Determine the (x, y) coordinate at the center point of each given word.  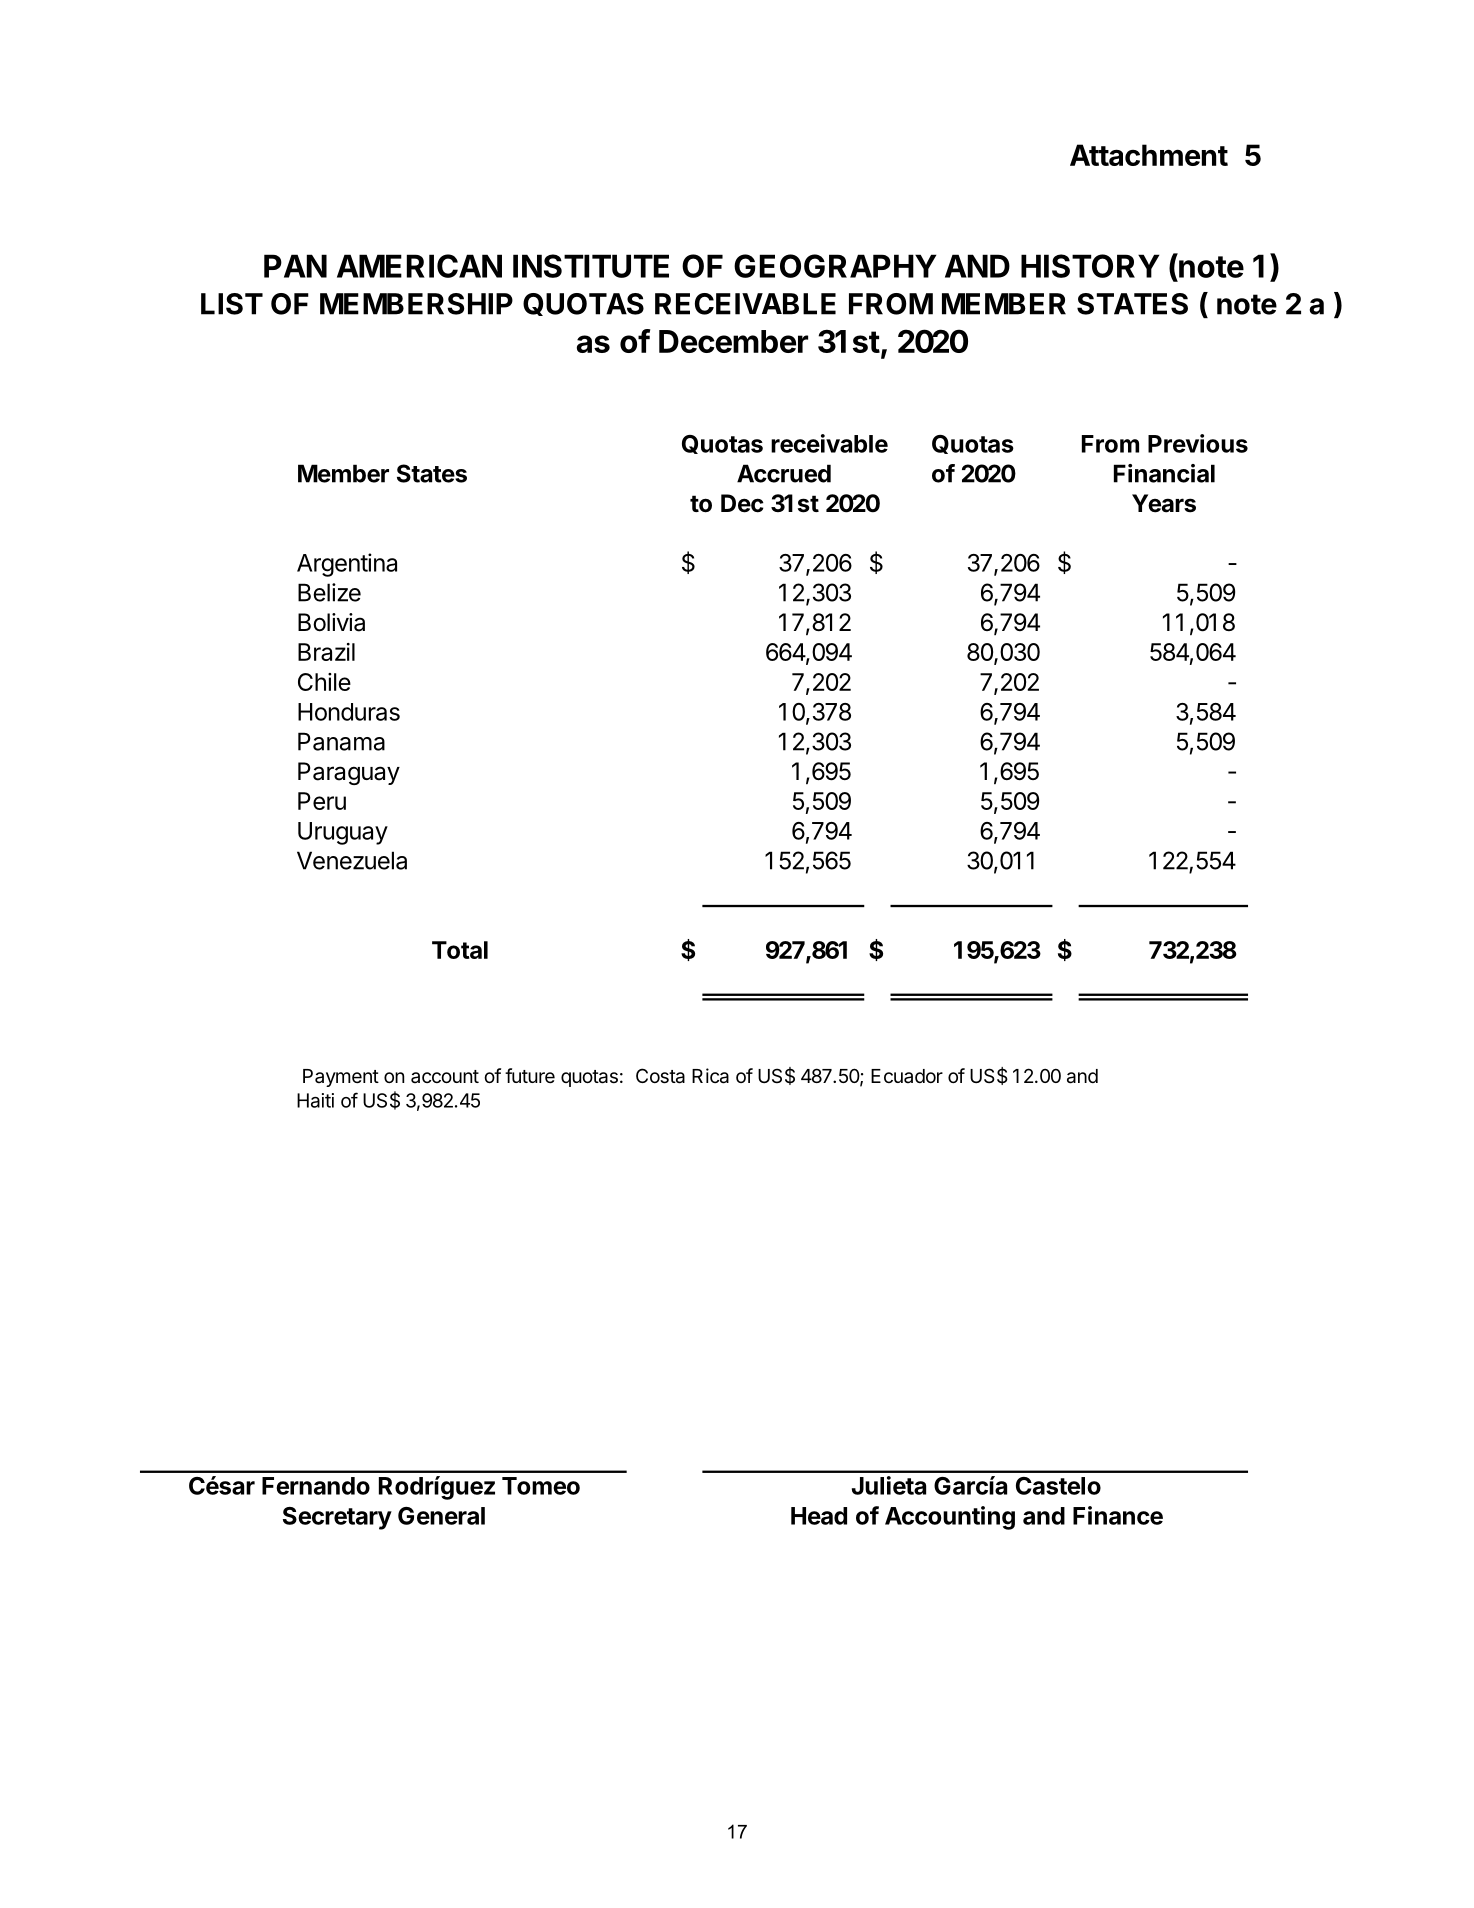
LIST (232, 304)
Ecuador (907, 1076)
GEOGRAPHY (835, 266)
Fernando (316, 1486)
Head (819, 1516)
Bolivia (331, 622)
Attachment (1149, 155)
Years (1164, 503)
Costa (660, 1076)
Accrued (784, 473)
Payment (341, 1078)
